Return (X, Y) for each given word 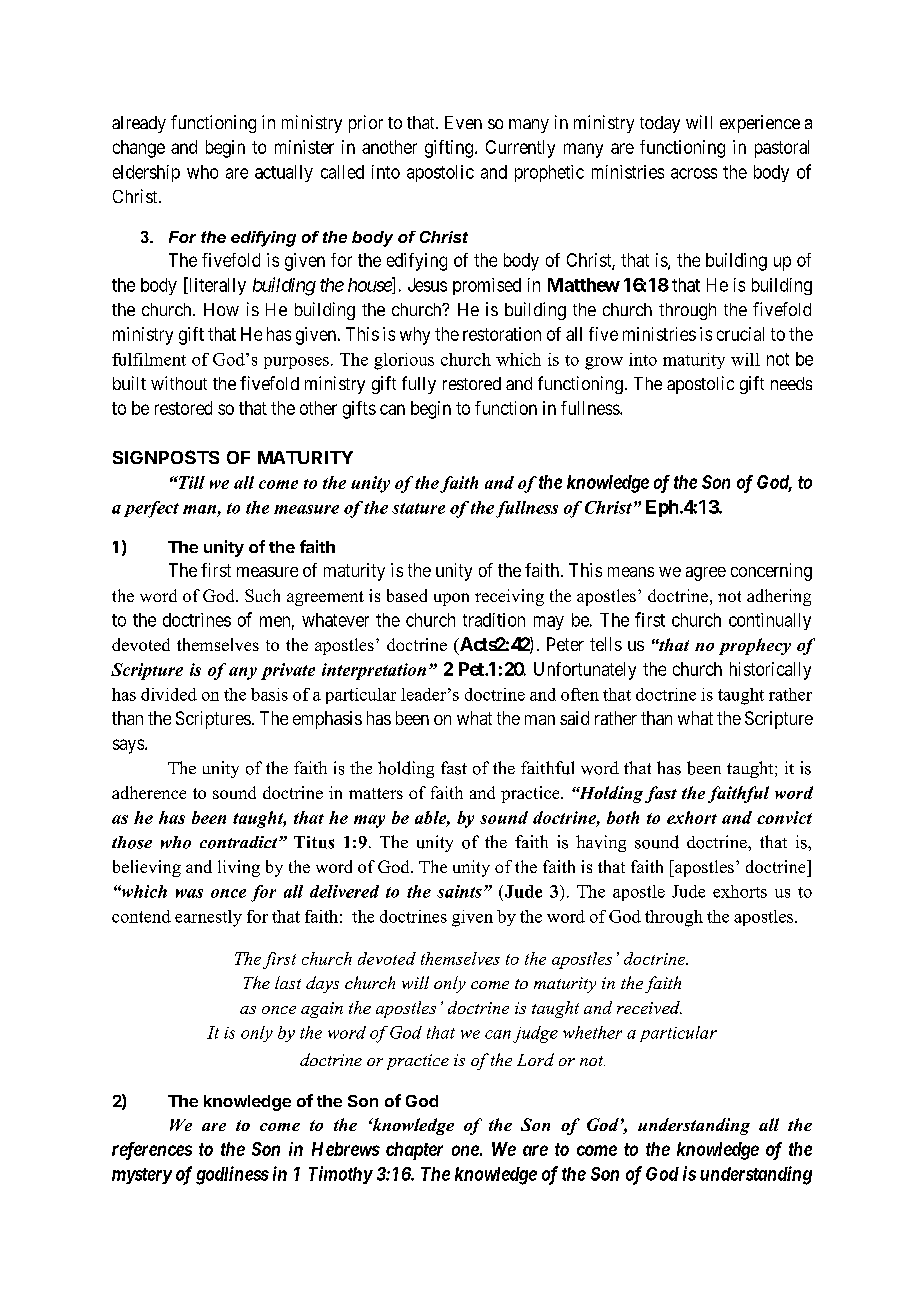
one (465, 1150)
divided (169, 694)
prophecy (755, 646)
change (139, 149)
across (694, 173)
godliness (232, 1175)
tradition (494, 620)
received (649, 1007)
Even (463, 122)
